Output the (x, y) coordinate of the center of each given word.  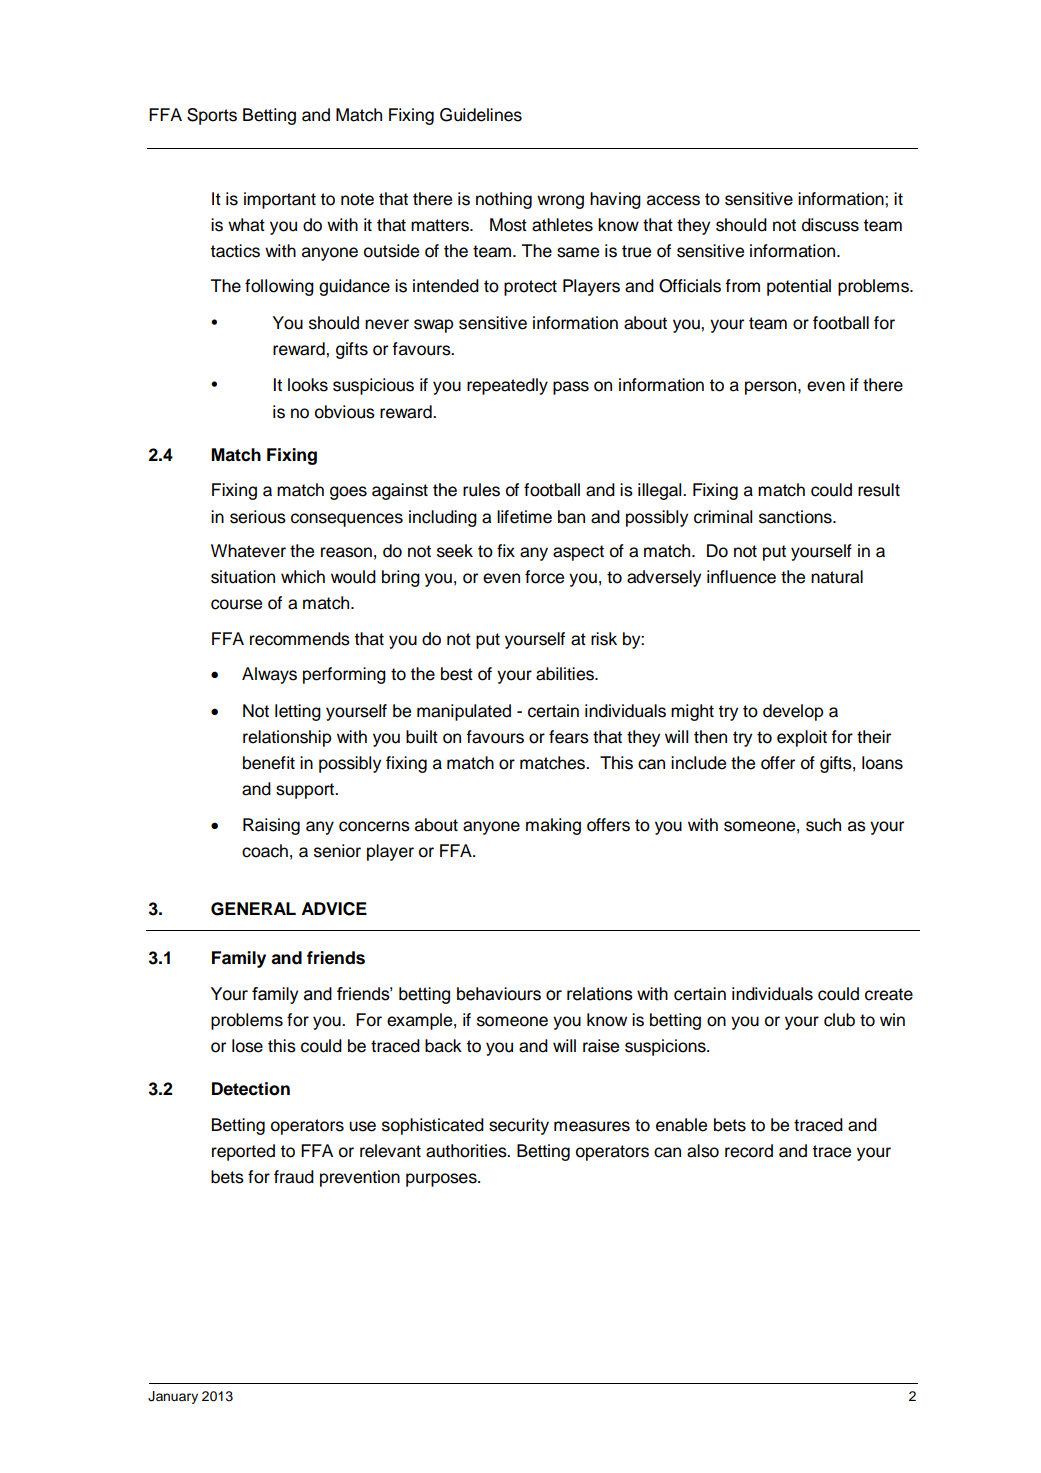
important (280, 200)
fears (569, 737)
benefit (269, 763)
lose (247, 1046)
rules (481, 490)
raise (601, 1046)
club (839, 1020)
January (173, 1397)
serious (258, 517)
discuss (830, 225)
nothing (504, 200)
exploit (802, 738)
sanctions (796, 517)
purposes (442, 1180)
